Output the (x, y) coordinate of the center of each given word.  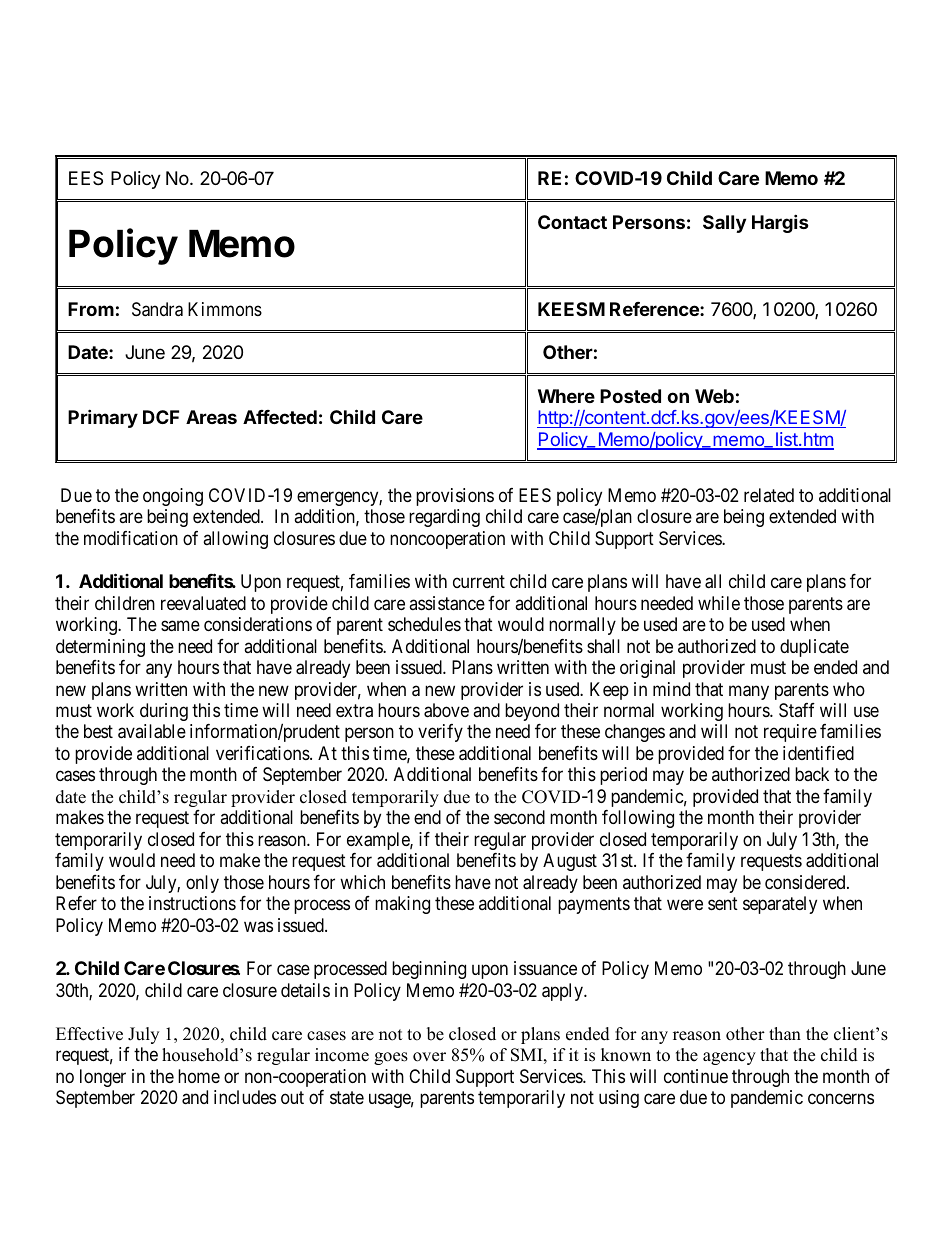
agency (729, 1058)
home (199, 1076)
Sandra (157, 309)
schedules (424, 624)
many (749, 692)
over (429, 1057)
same (180, 626)
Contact (572, 222)
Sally (724, 224)
